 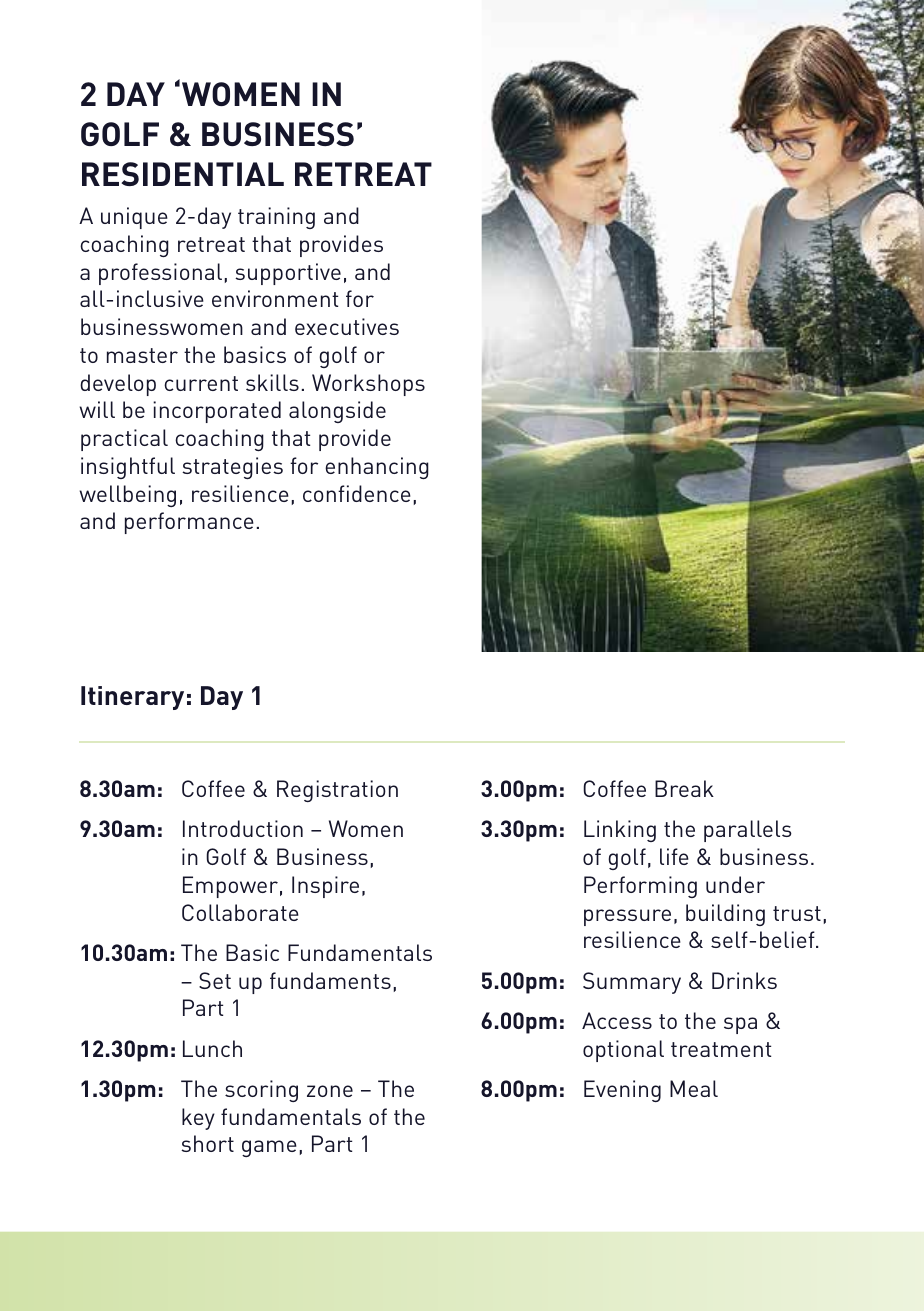 What do you see at coordinates (347, 326) in the screenshot?
I see `executives` at bounding box center [347, 326].
